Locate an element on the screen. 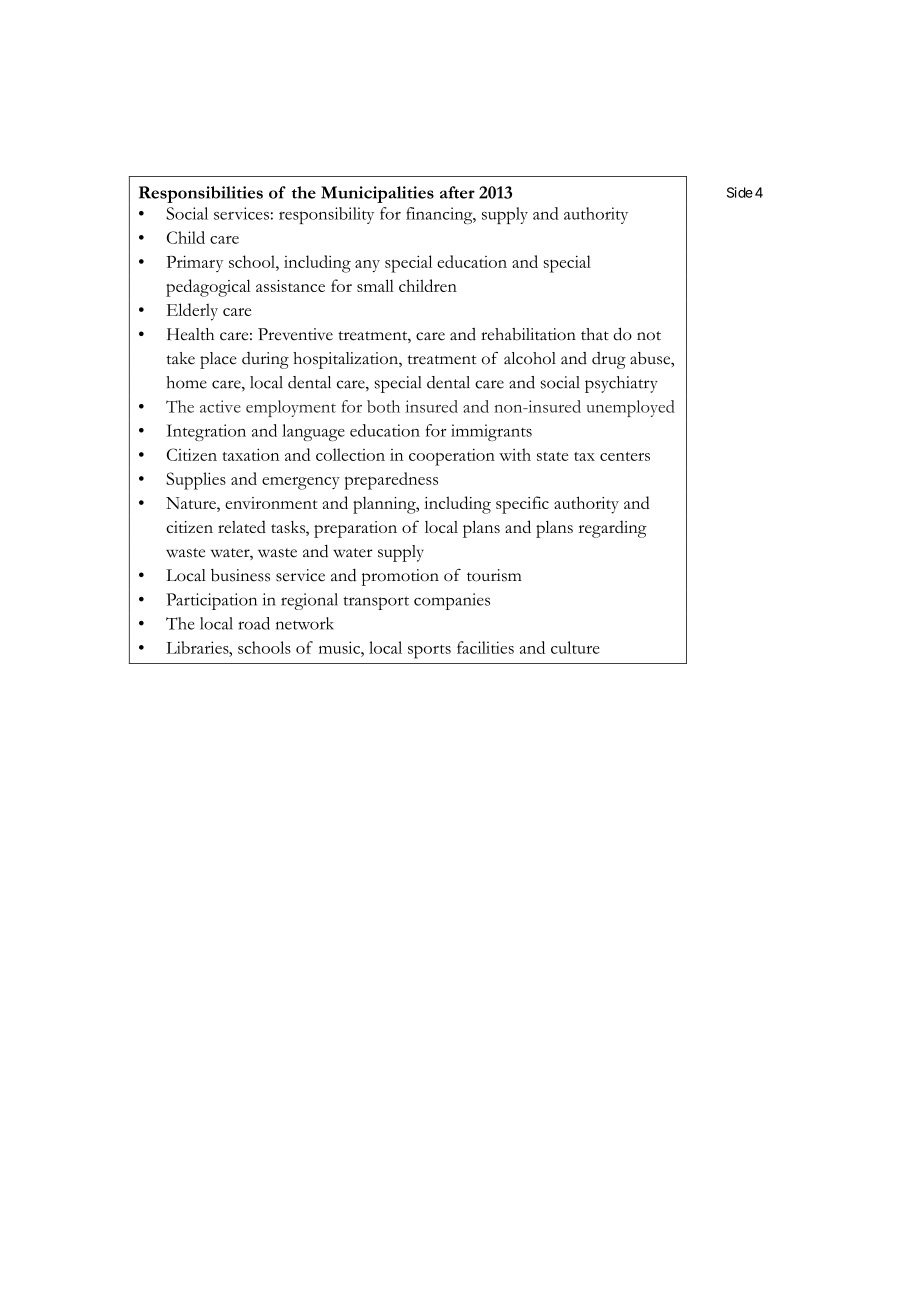  regarding is located at coordinates (613, 529).
